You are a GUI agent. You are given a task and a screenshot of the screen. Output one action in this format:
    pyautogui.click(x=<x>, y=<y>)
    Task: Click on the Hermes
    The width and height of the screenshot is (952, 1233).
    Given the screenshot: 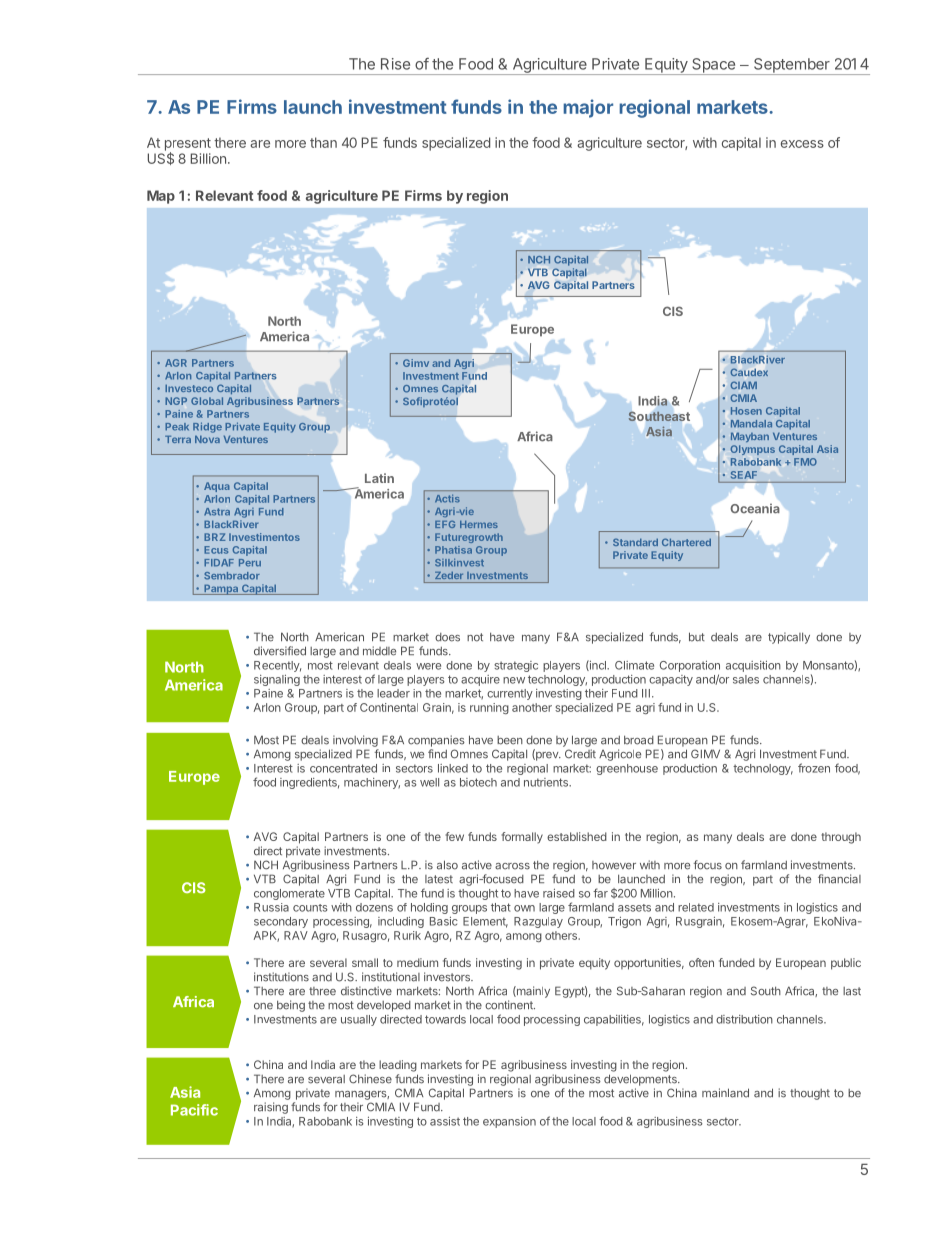 What is the action you would take?
    pyautogui.click(x=479, y=524)
